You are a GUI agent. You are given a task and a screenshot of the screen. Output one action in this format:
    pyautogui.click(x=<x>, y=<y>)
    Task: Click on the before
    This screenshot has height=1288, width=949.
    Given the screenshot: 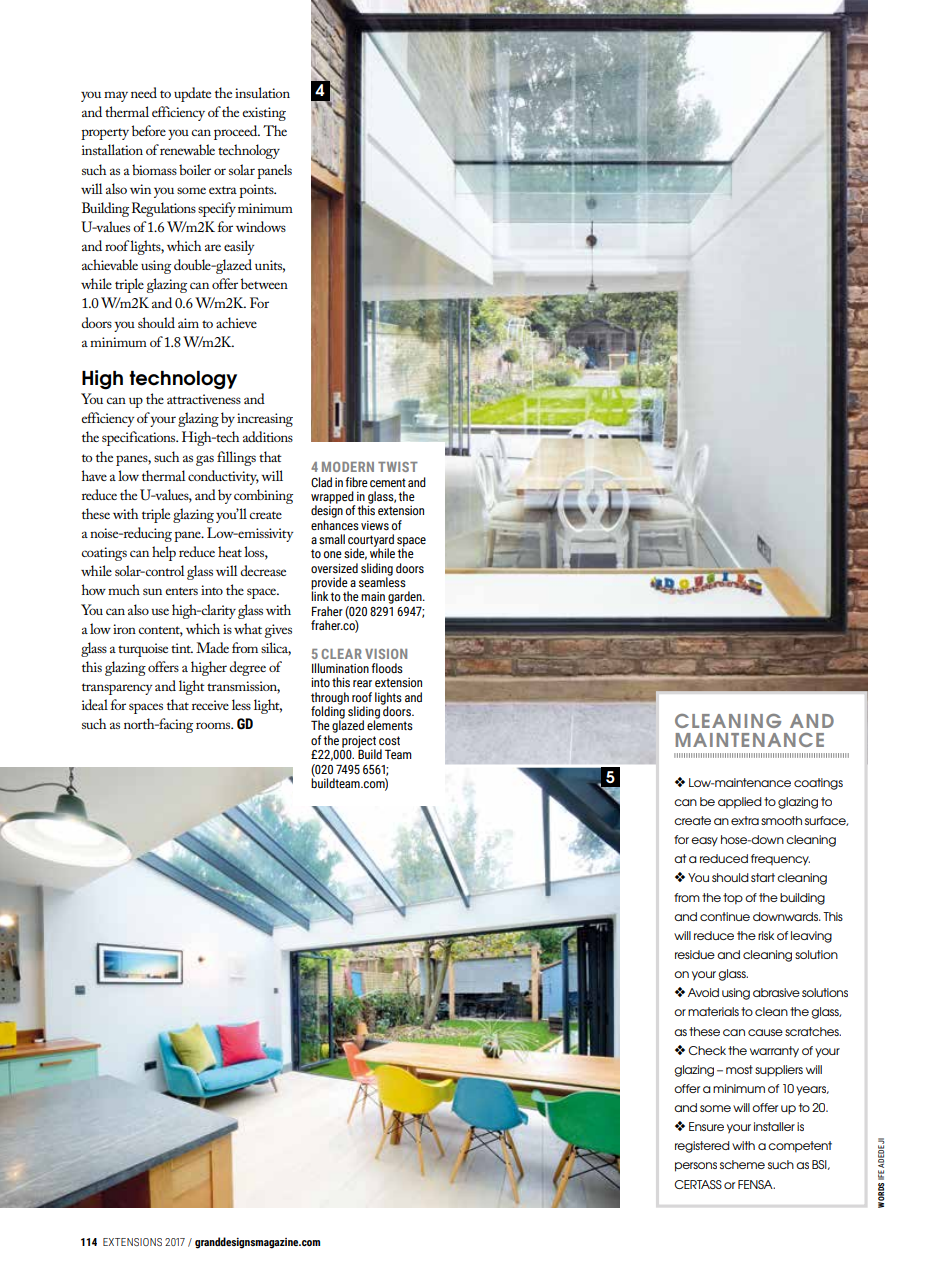 What is the action you would take?
    pyautogui.click(x=149, y=130)
